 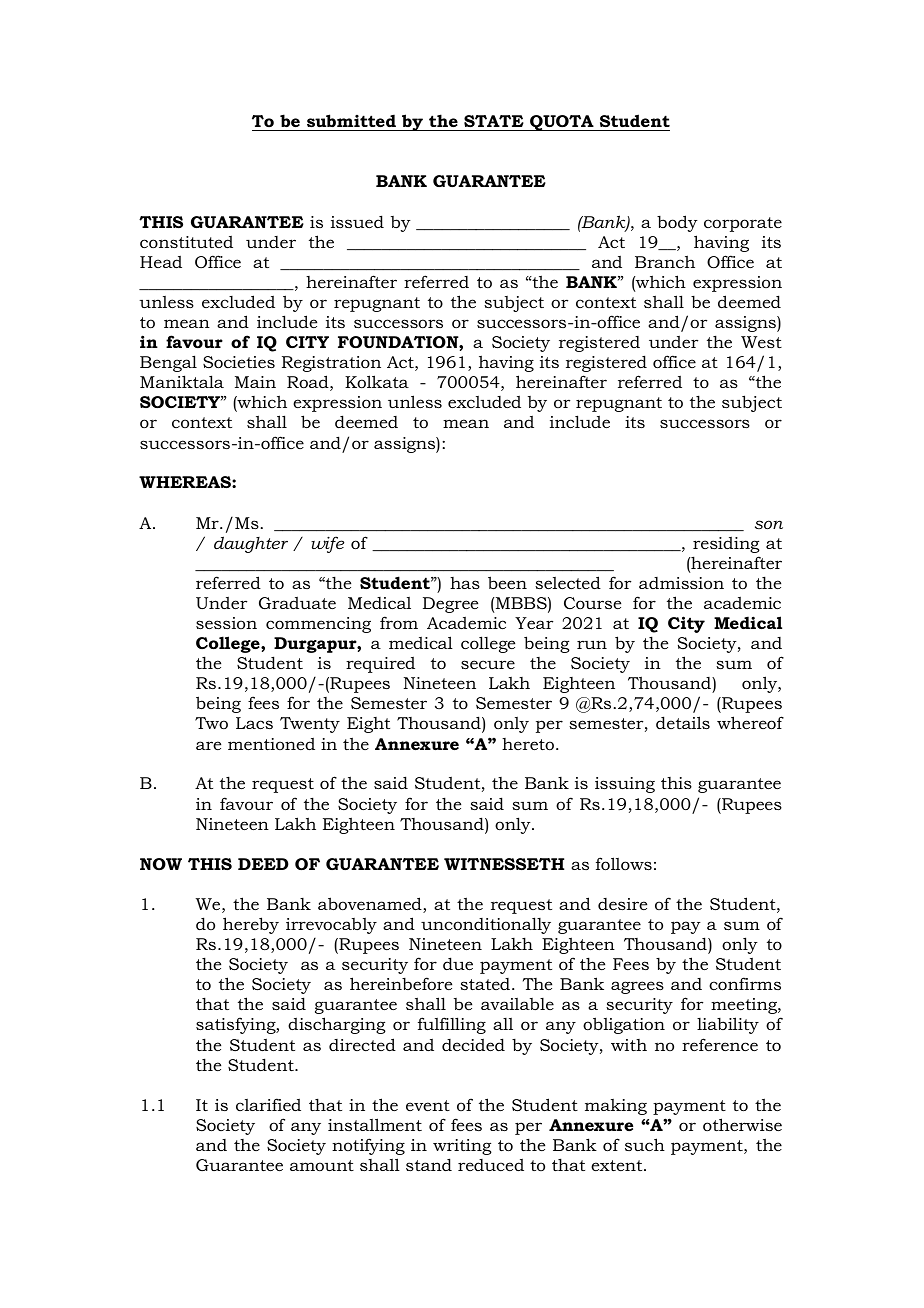 What do you see at coordinates (377, 381) in the image?
I see `Kolkata` at bounding box center [377, 381].
